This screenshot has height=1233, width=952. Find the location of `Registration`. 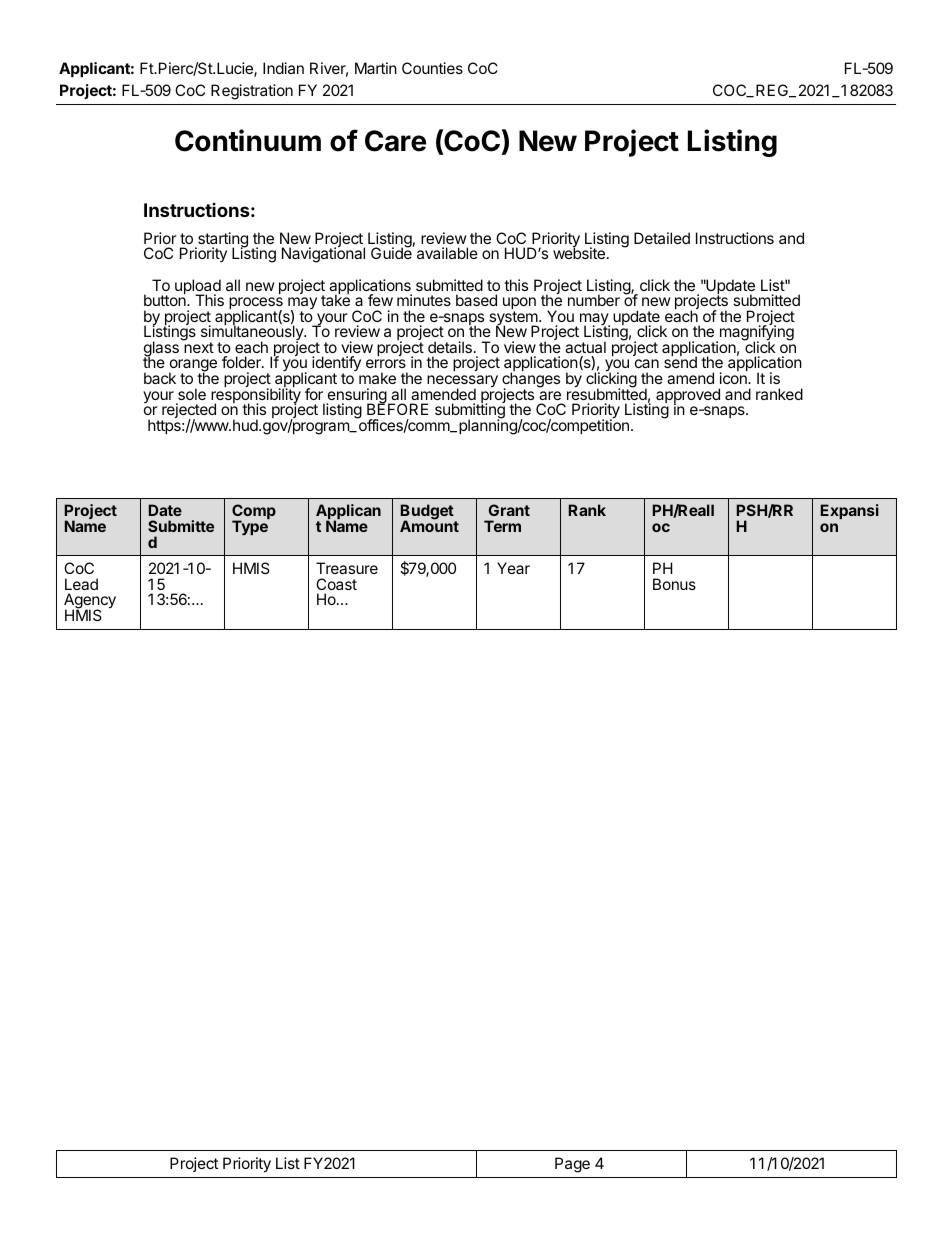

Registration is located at coordinates (252, 92).
